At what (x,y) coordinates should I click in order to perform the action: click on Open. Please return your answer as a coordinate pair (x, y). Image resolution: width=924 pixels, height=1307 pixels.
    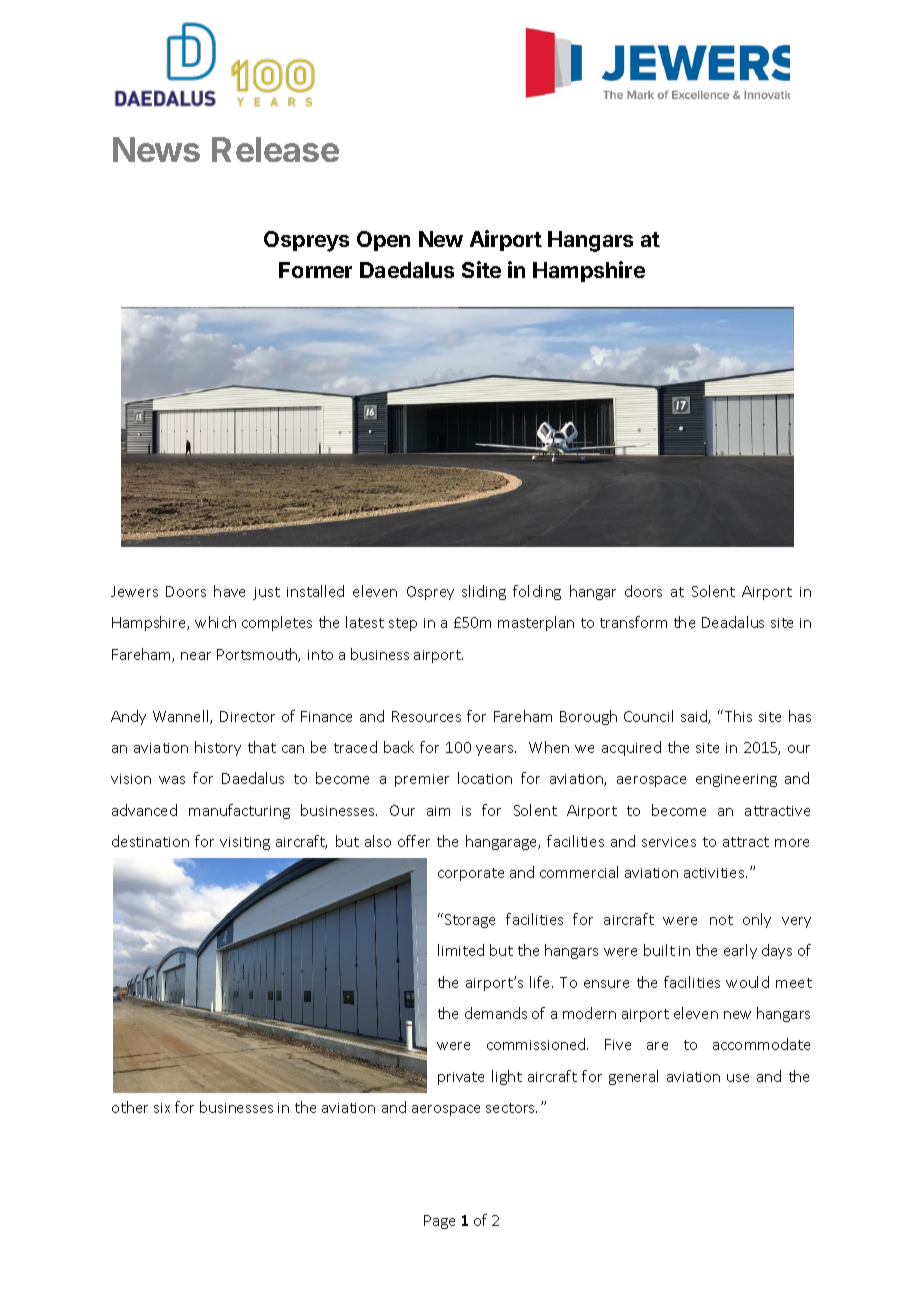
    Looking at the image, I should click on (383, 241).
